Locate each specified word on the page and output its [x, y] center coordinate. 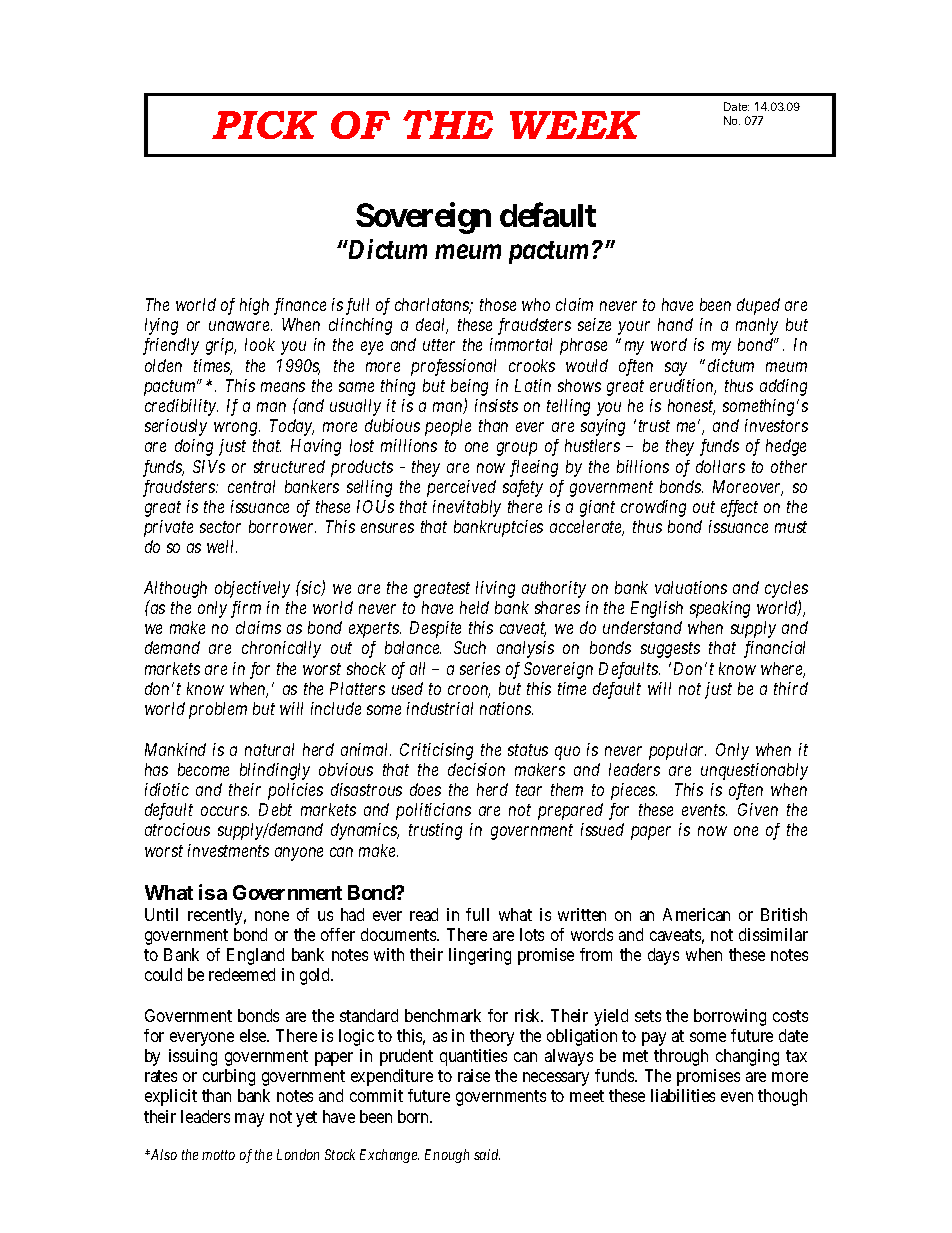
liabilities [683, 1095]
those [498, 304]
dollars [720, 466]
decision [476, 769]
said [487, 1154]
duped [758, 306]
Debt [275, 809]
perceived [461, 488]
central [251, 486]
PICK [264, 125]
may [249, 1120]
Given [758, 809]
